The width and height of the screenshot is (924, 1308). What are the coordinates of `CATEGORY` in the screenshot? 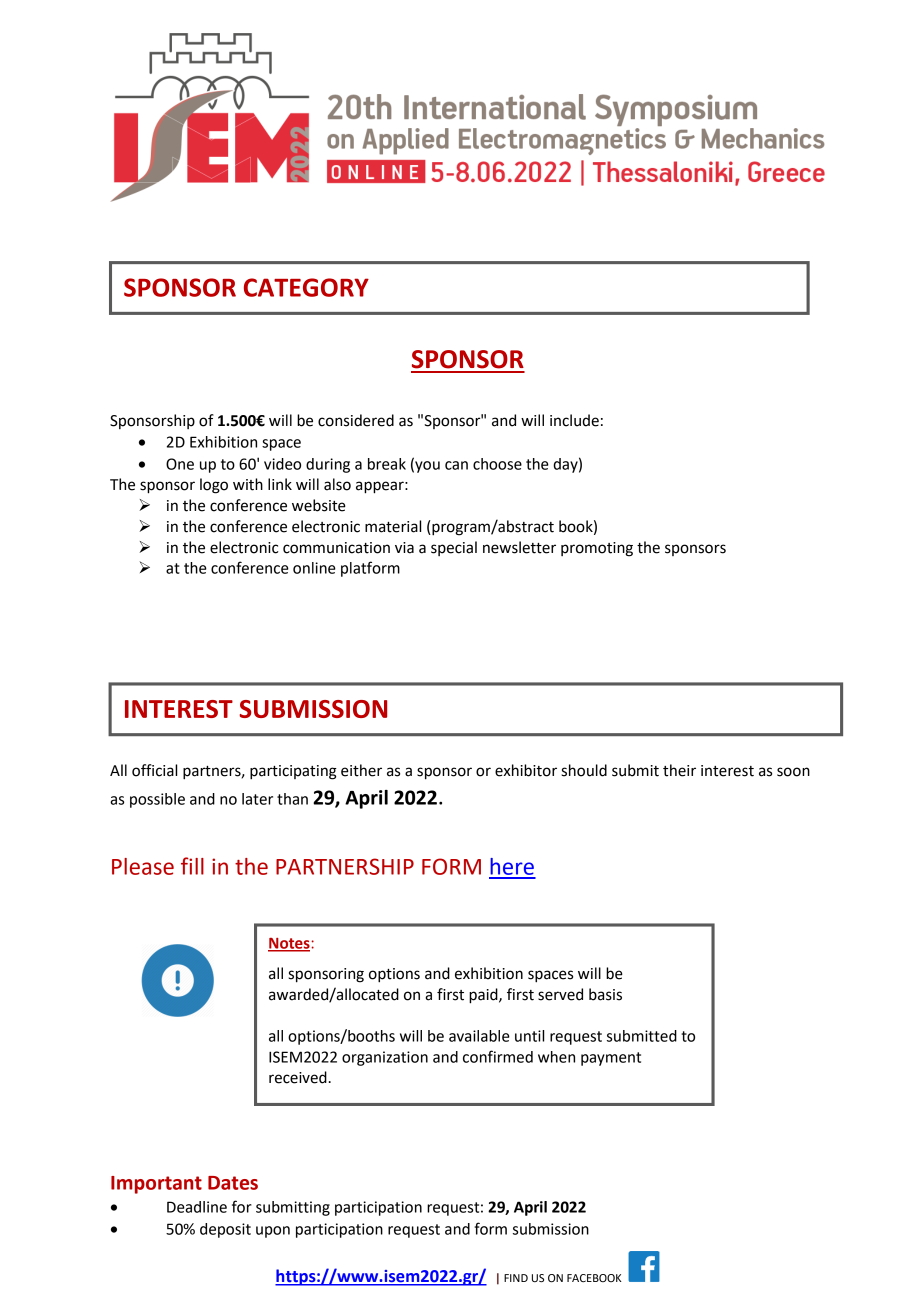 It's located at (306, 287).
